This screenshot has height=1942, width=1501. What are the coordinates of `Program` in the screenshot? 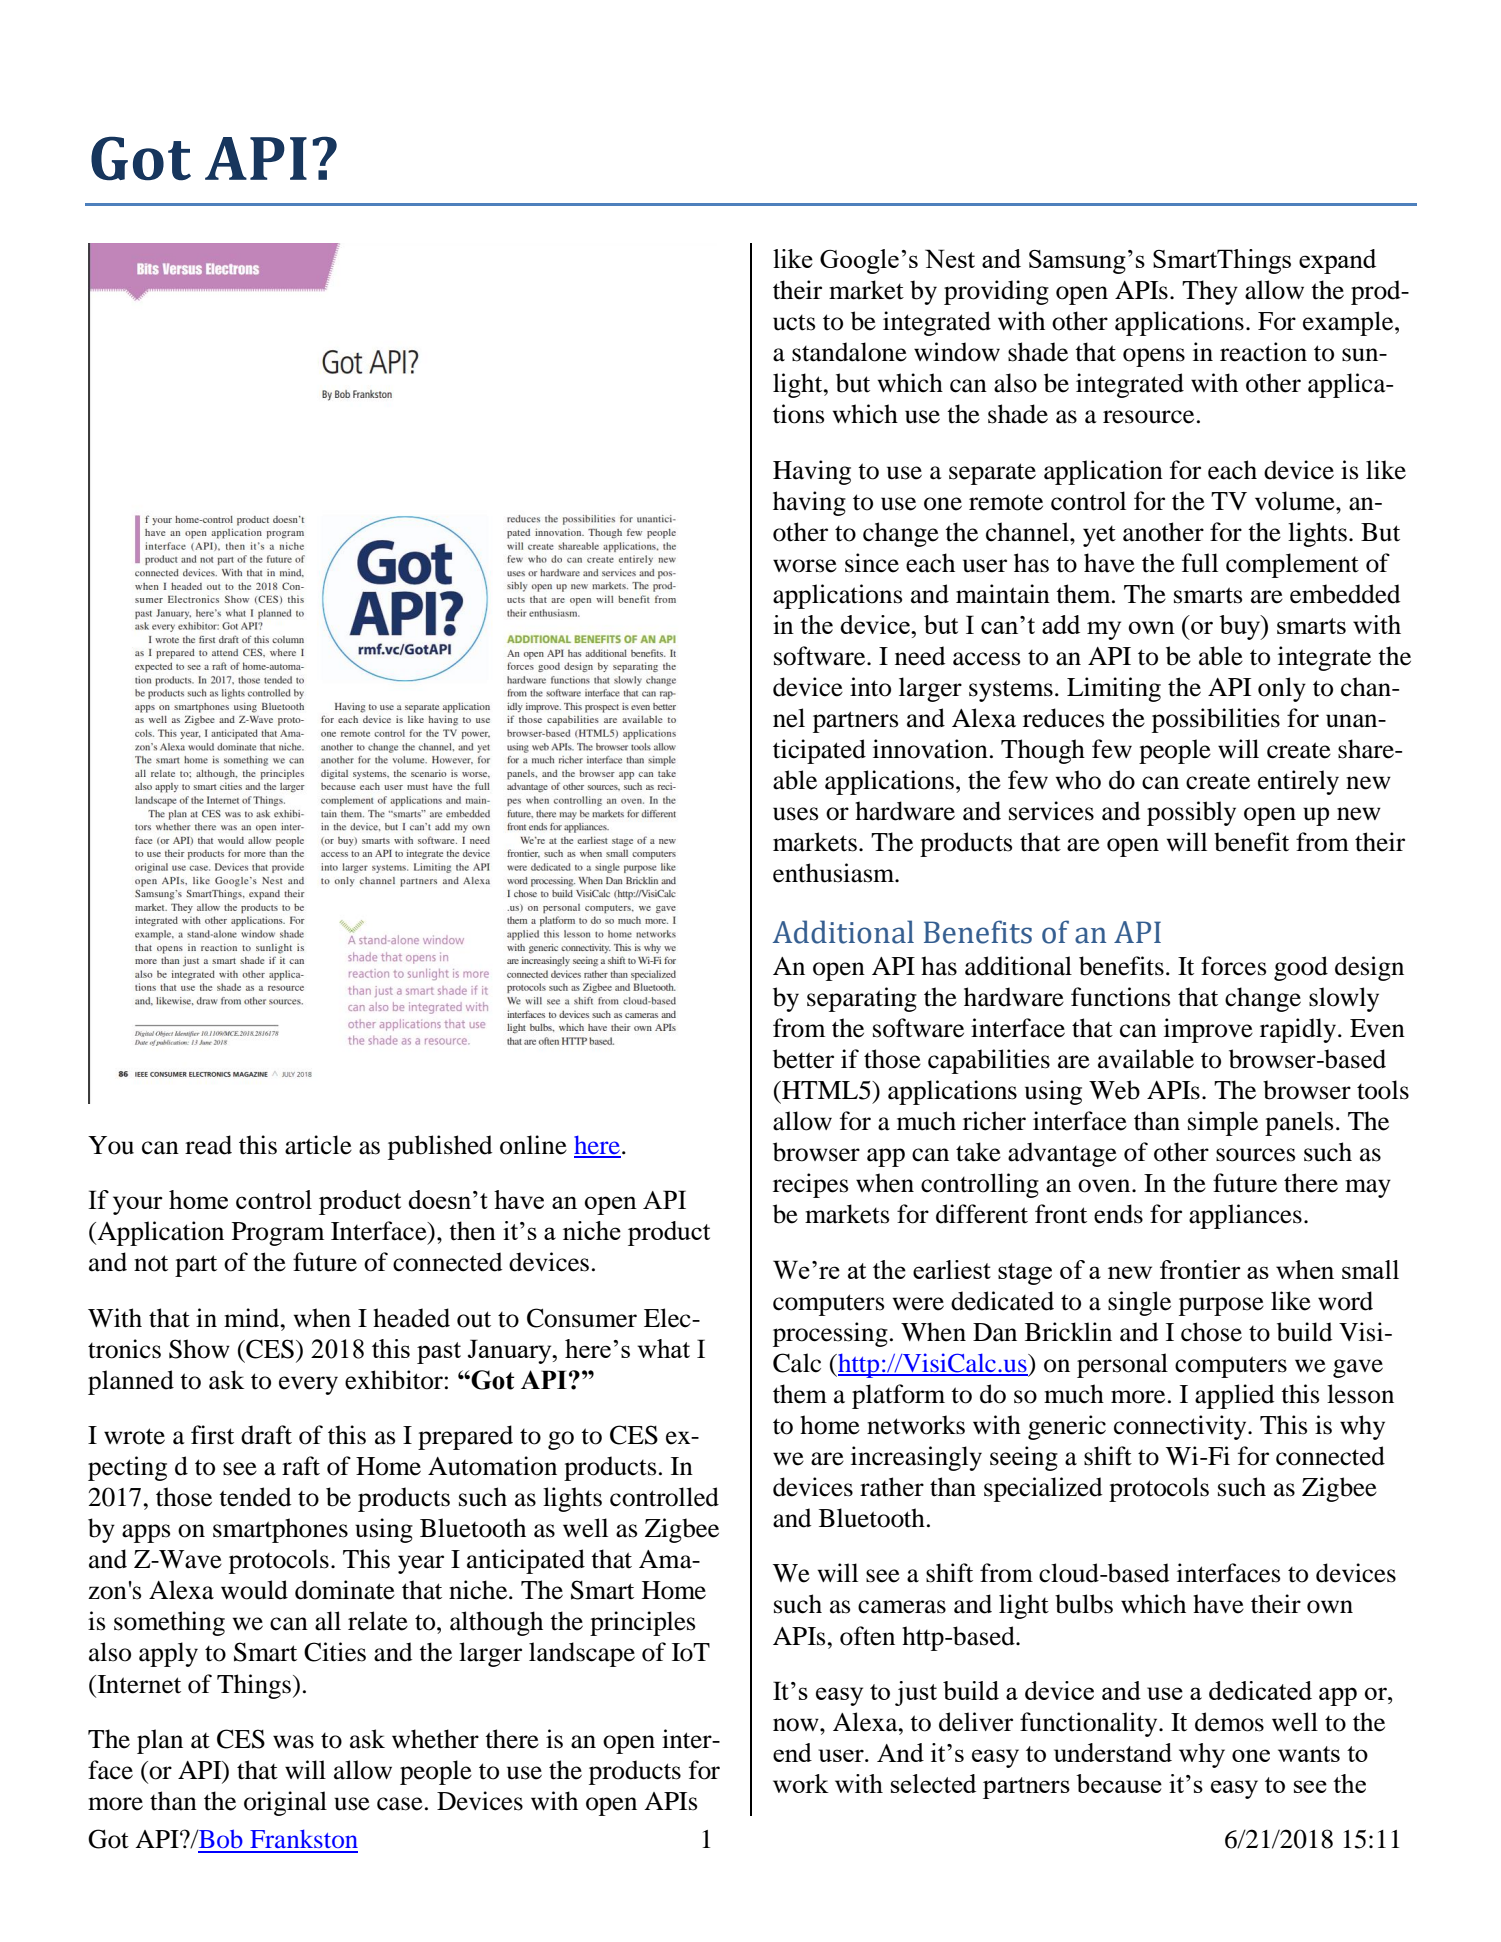 It's located at (278, 1234).
